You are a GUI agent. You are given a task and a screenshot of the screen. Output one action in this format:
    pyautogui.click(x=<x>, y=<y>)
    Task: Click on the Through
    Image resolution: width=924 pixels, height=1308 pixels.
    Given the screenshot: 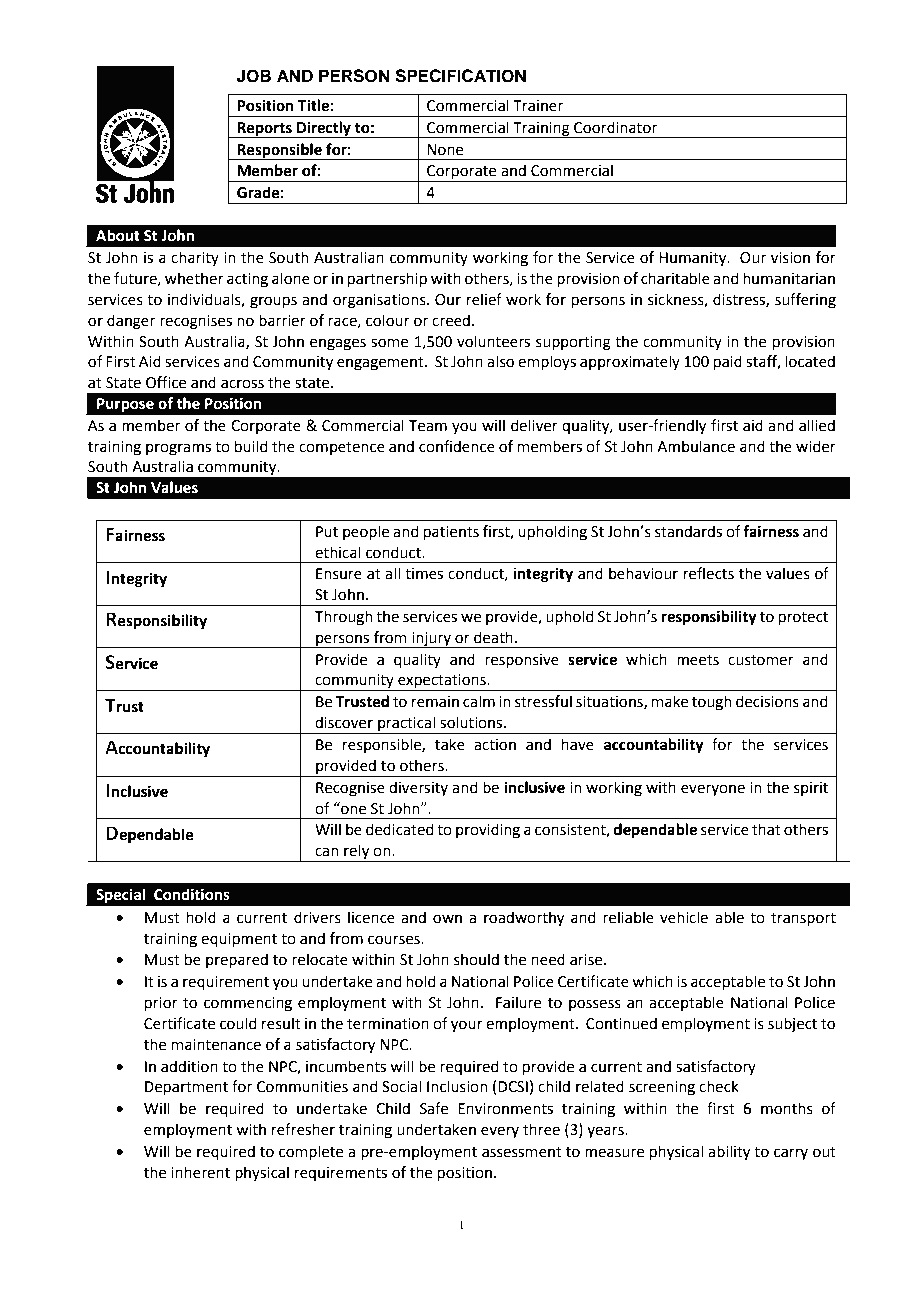 What is the action you would take?
    pyautogui.click(x=344, y=618)
